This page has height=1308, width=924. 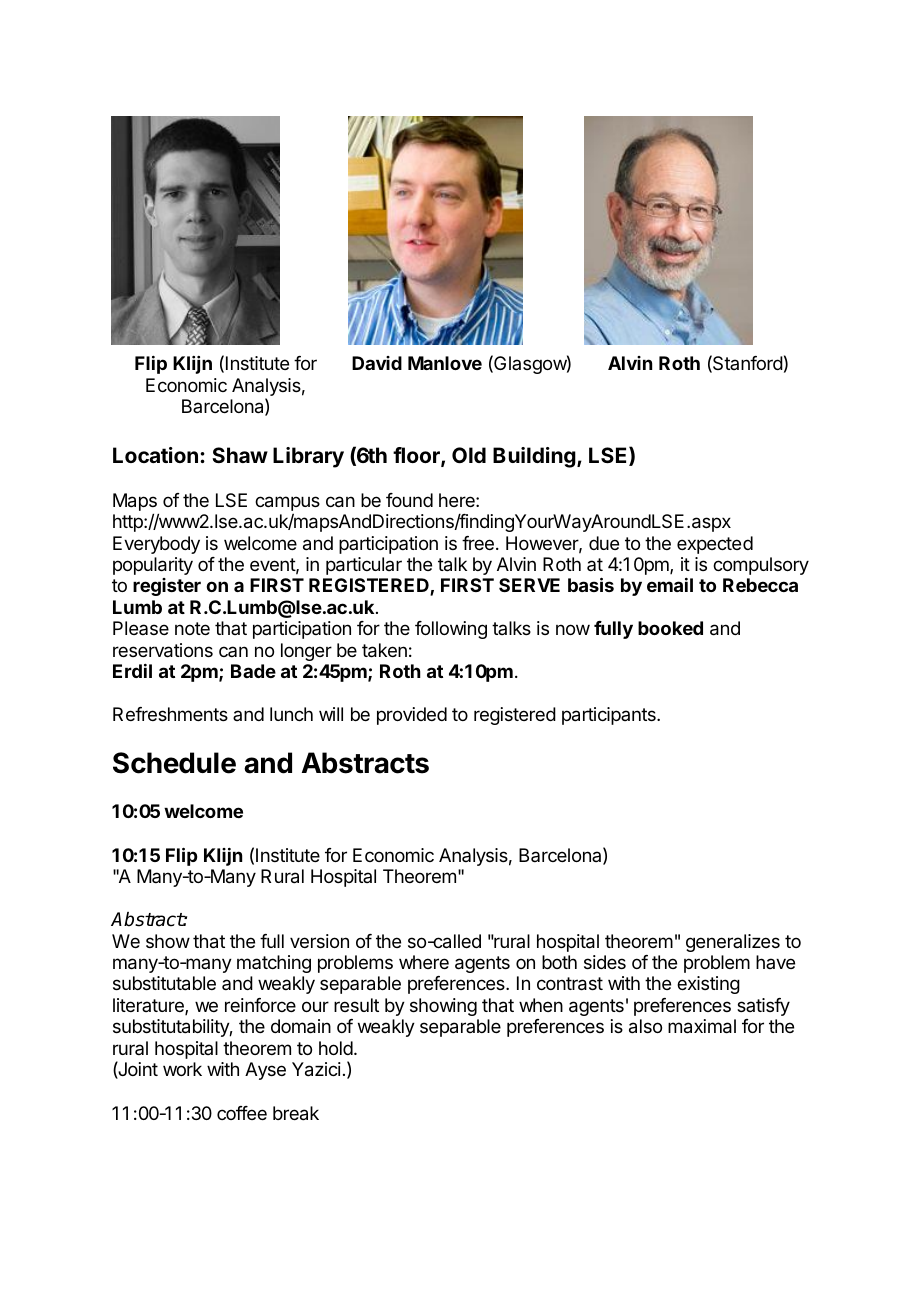 What do you see at coordinates (240, 455) in the page?
I see `Shaw` at bounding box center [240, 455].
